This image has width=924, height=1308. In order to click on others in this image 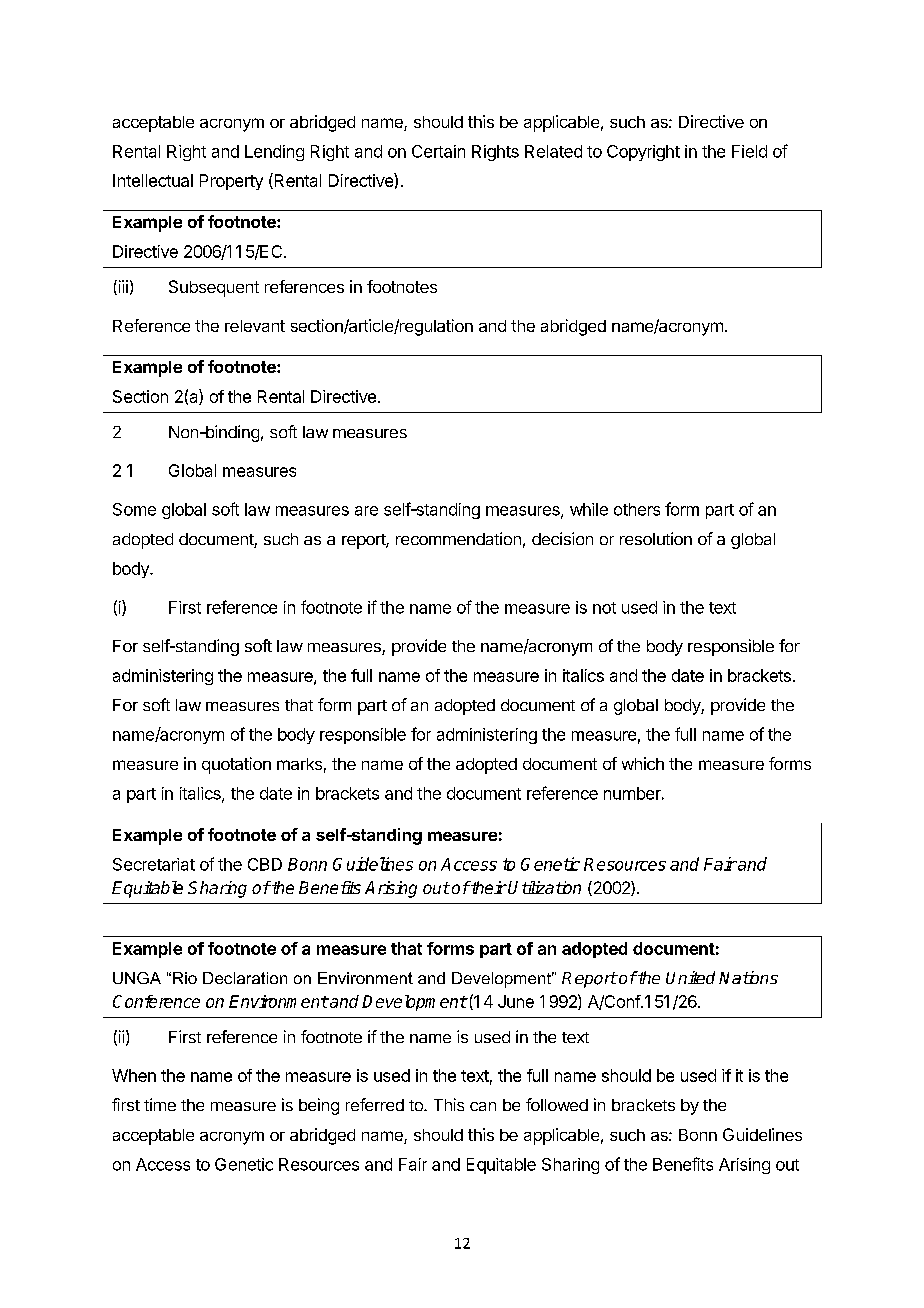, I will do `click(637, 509)`.
